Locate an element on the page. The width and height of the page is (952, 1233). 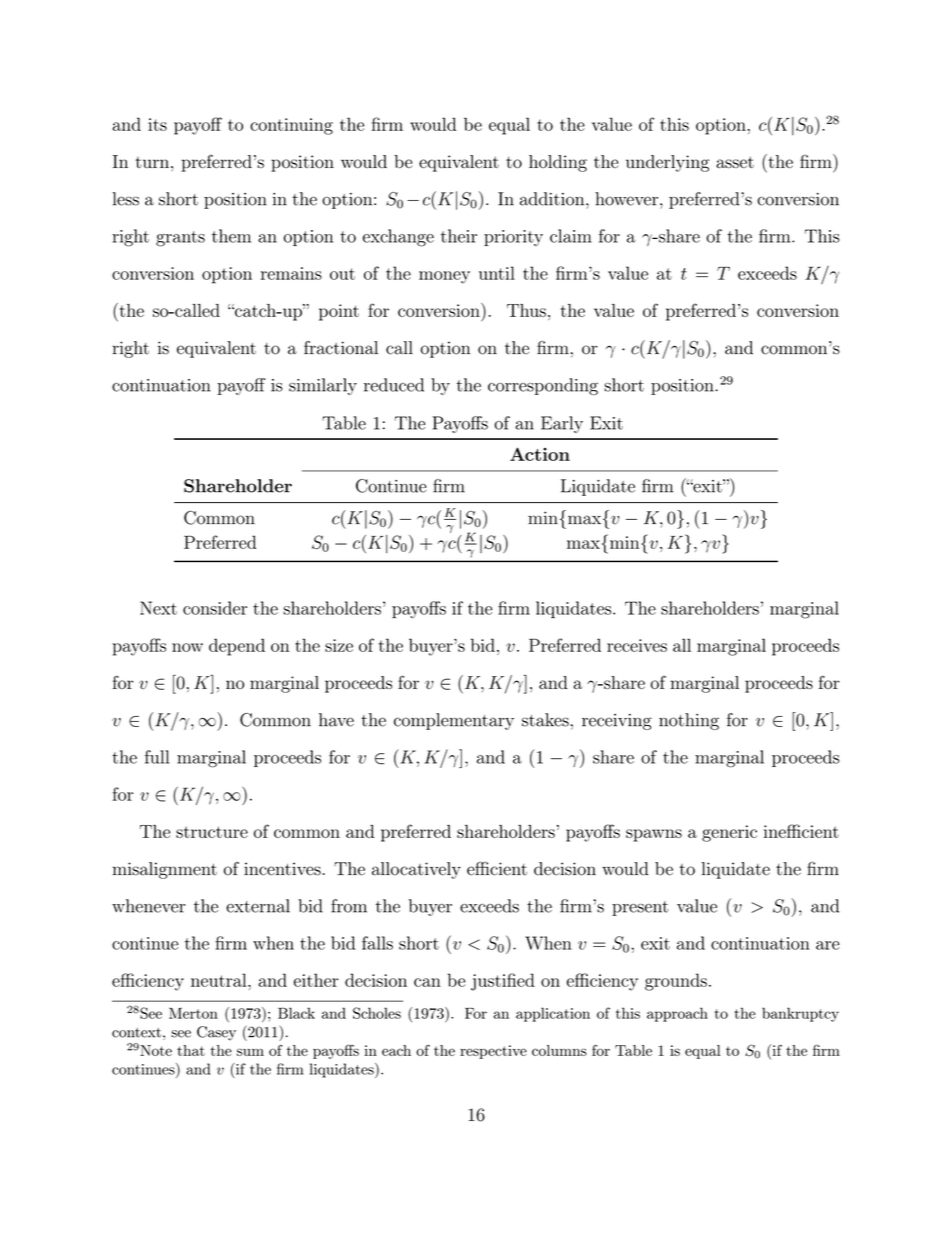
corresponding is located at coordinates (543, 386).
